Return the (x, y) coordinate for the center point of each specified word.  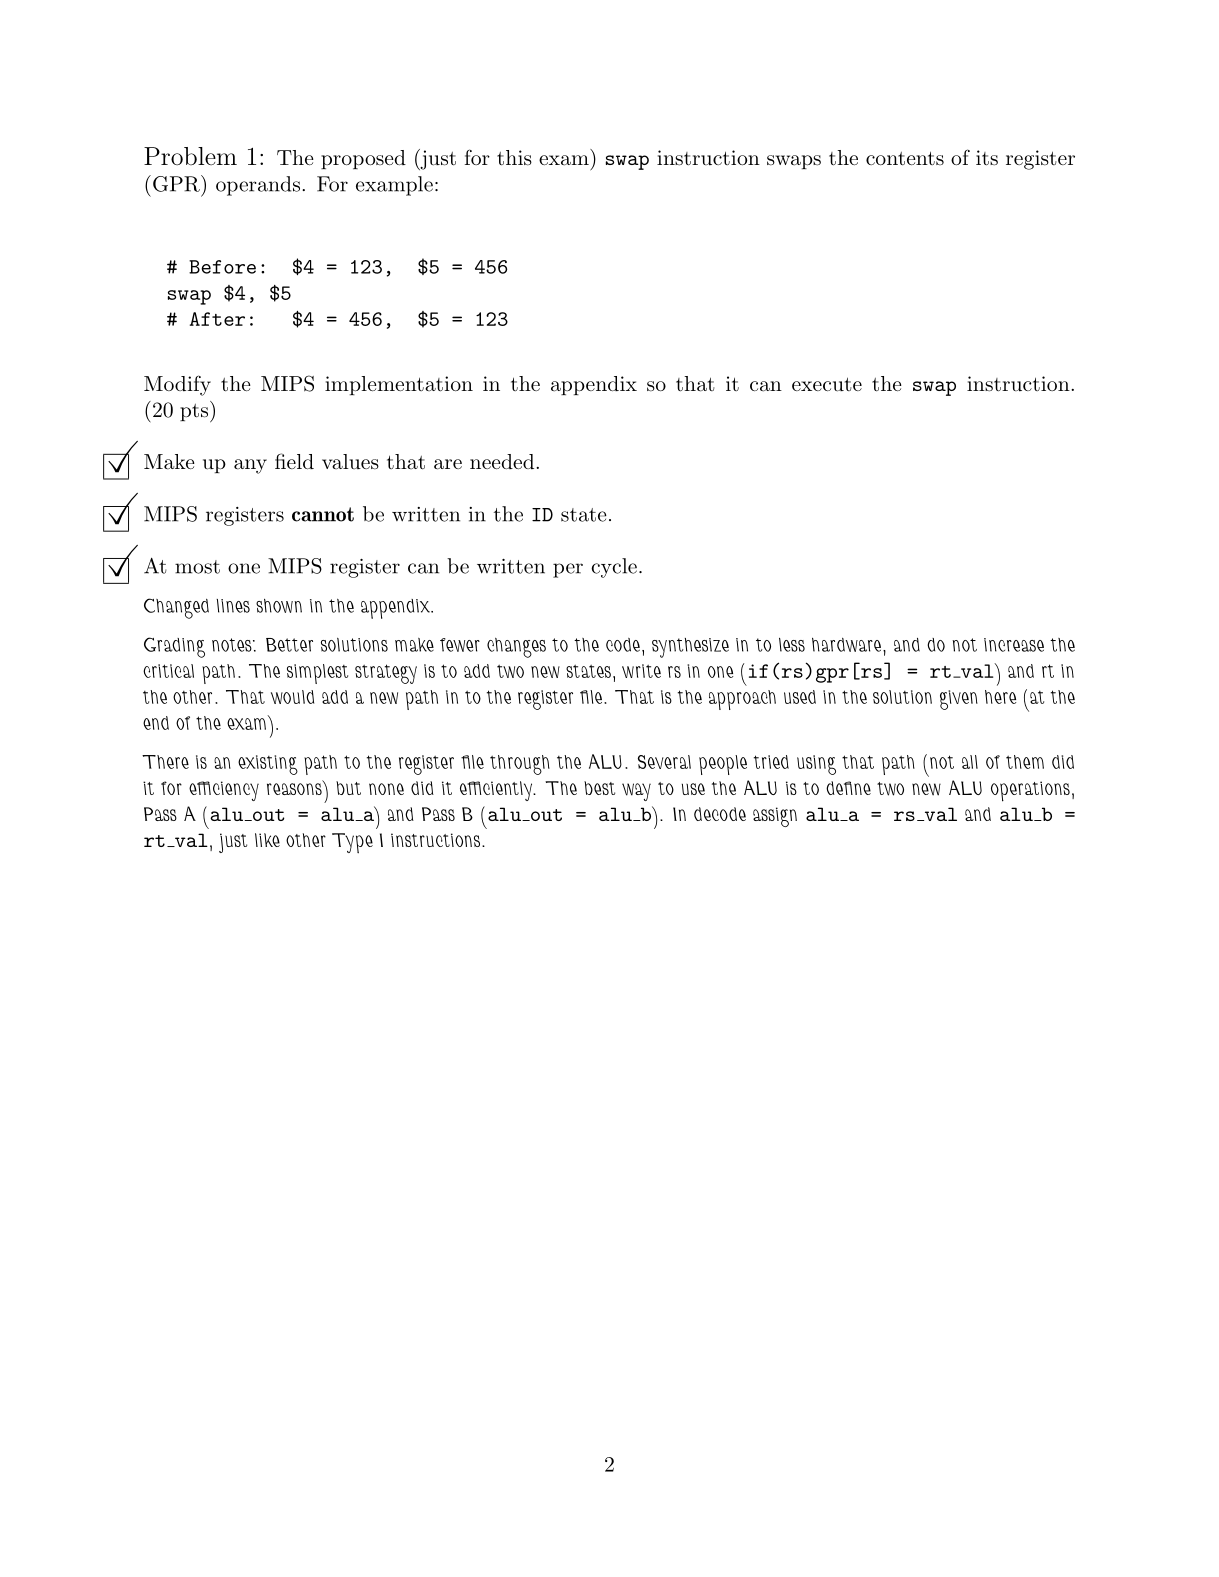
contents (905, 158)
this (514, 158)
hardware (848, 645)
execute (827, 384)
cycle (614, 568)
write (641, 671)
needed (503, 462)
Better (289, 645)
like (267, 840)
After (217, 319)
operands (258, 186)
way (636, 792)
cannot (323, 514)
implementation (399, 385)
